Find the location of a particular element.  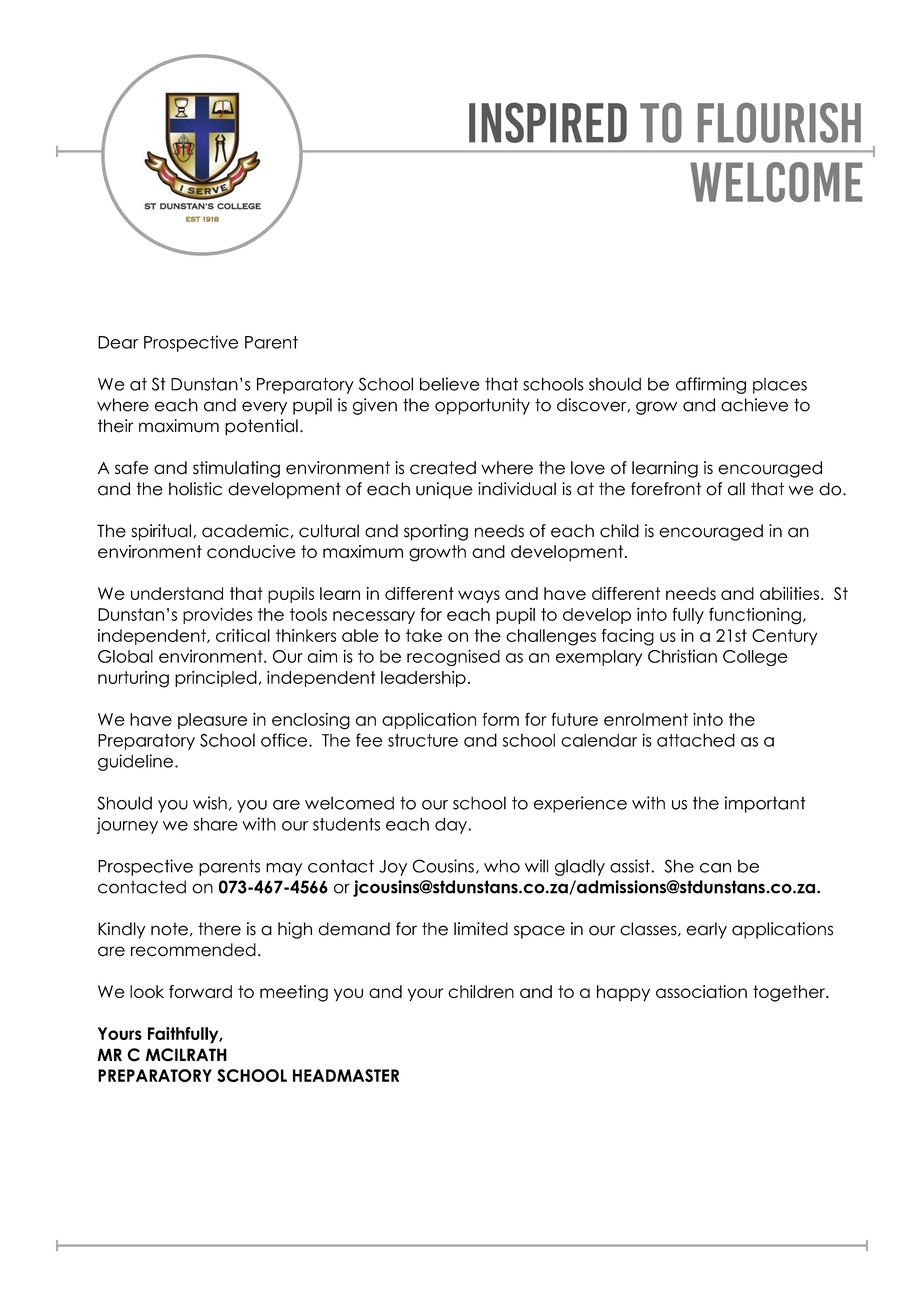

forward is located at coordinates (200, 991).
